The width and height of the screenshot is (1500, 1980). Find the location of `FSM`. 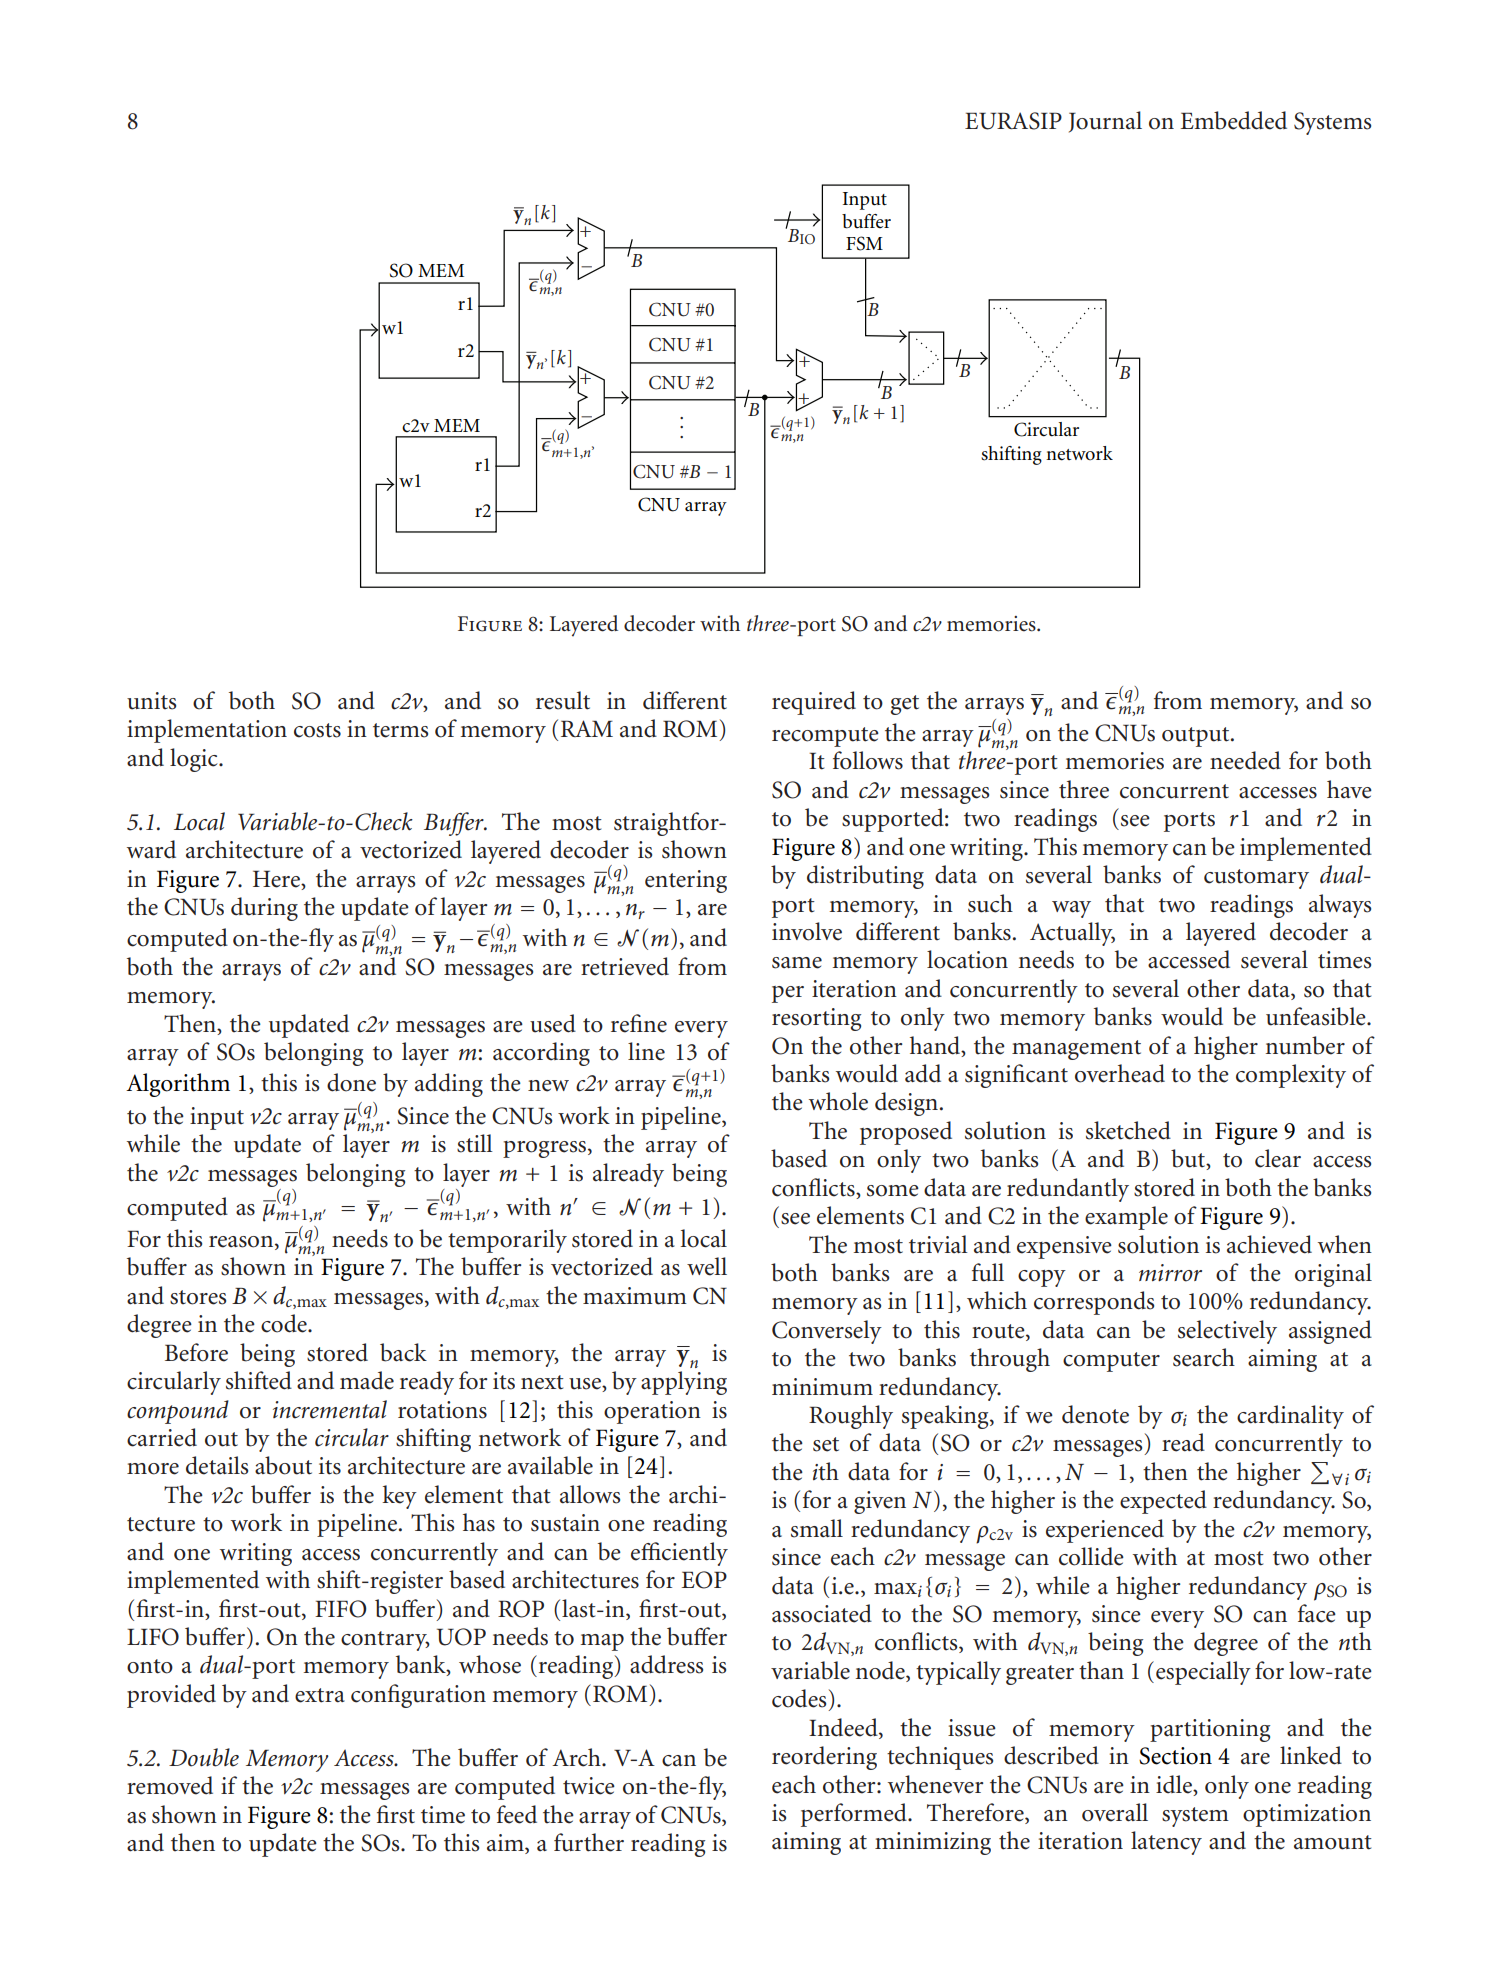

FSM is located at coordinates (864, 243).
